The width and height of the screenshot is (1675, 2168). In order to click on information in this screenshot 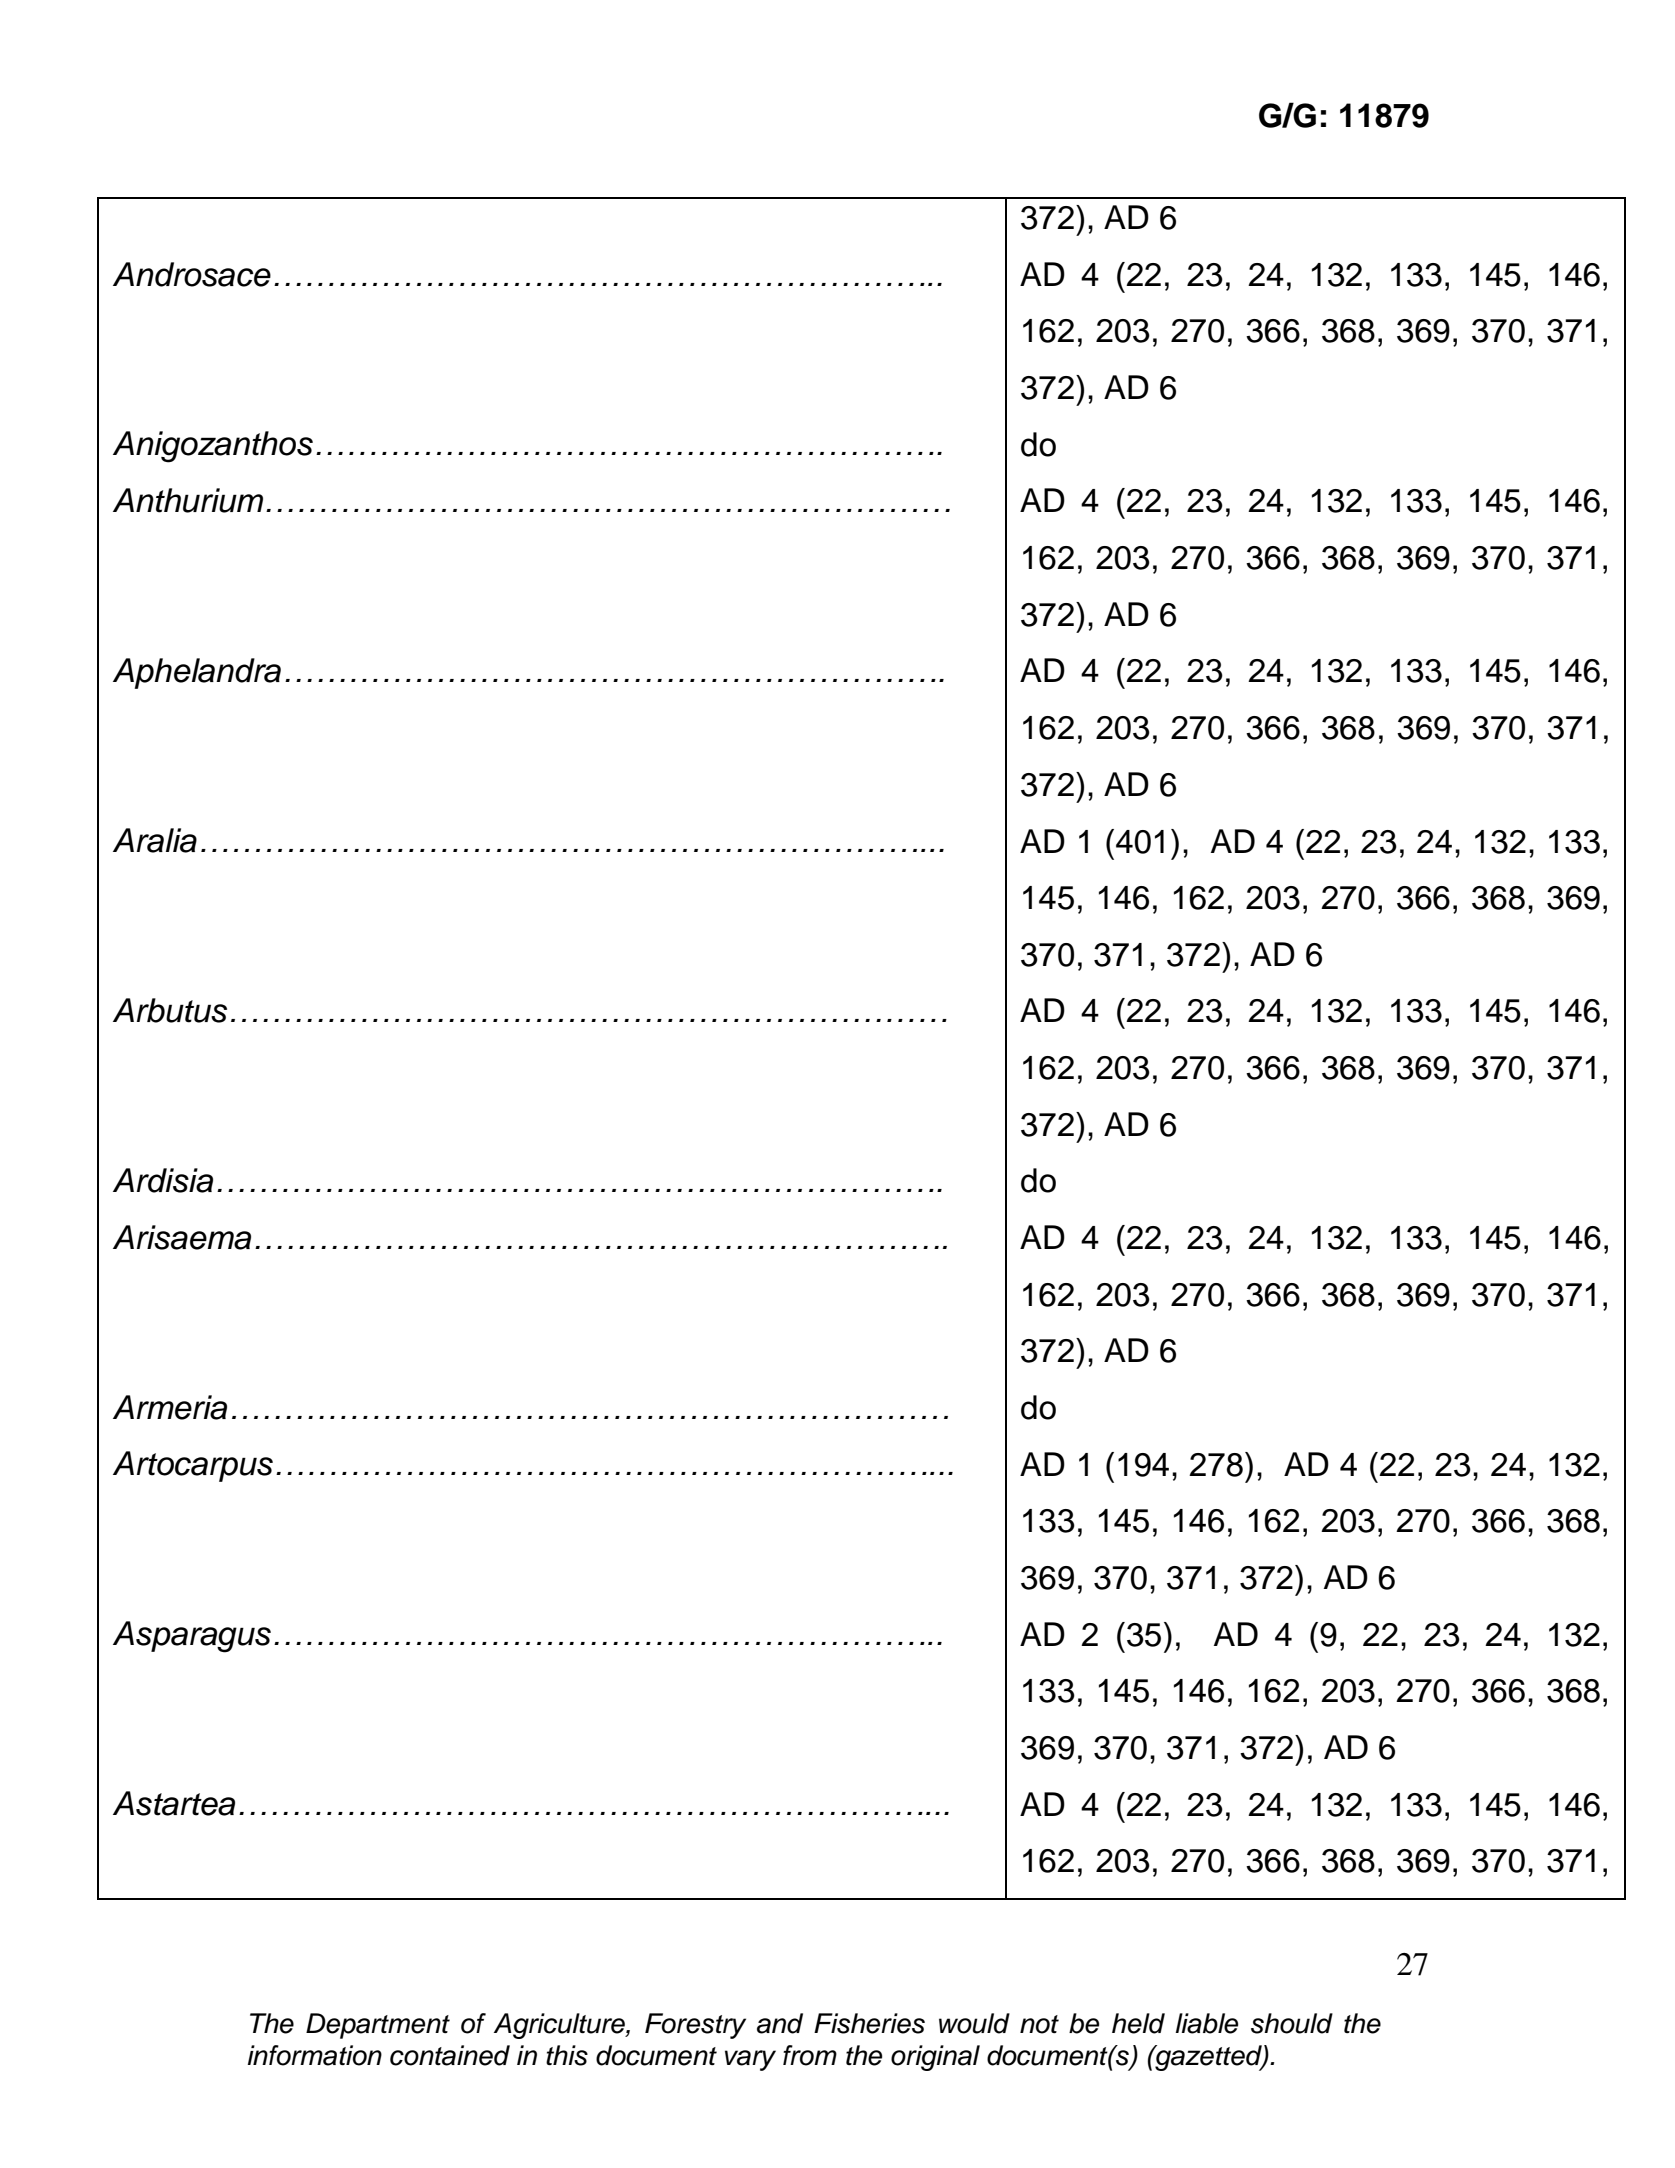, I will do `click(315, 2055)`.
